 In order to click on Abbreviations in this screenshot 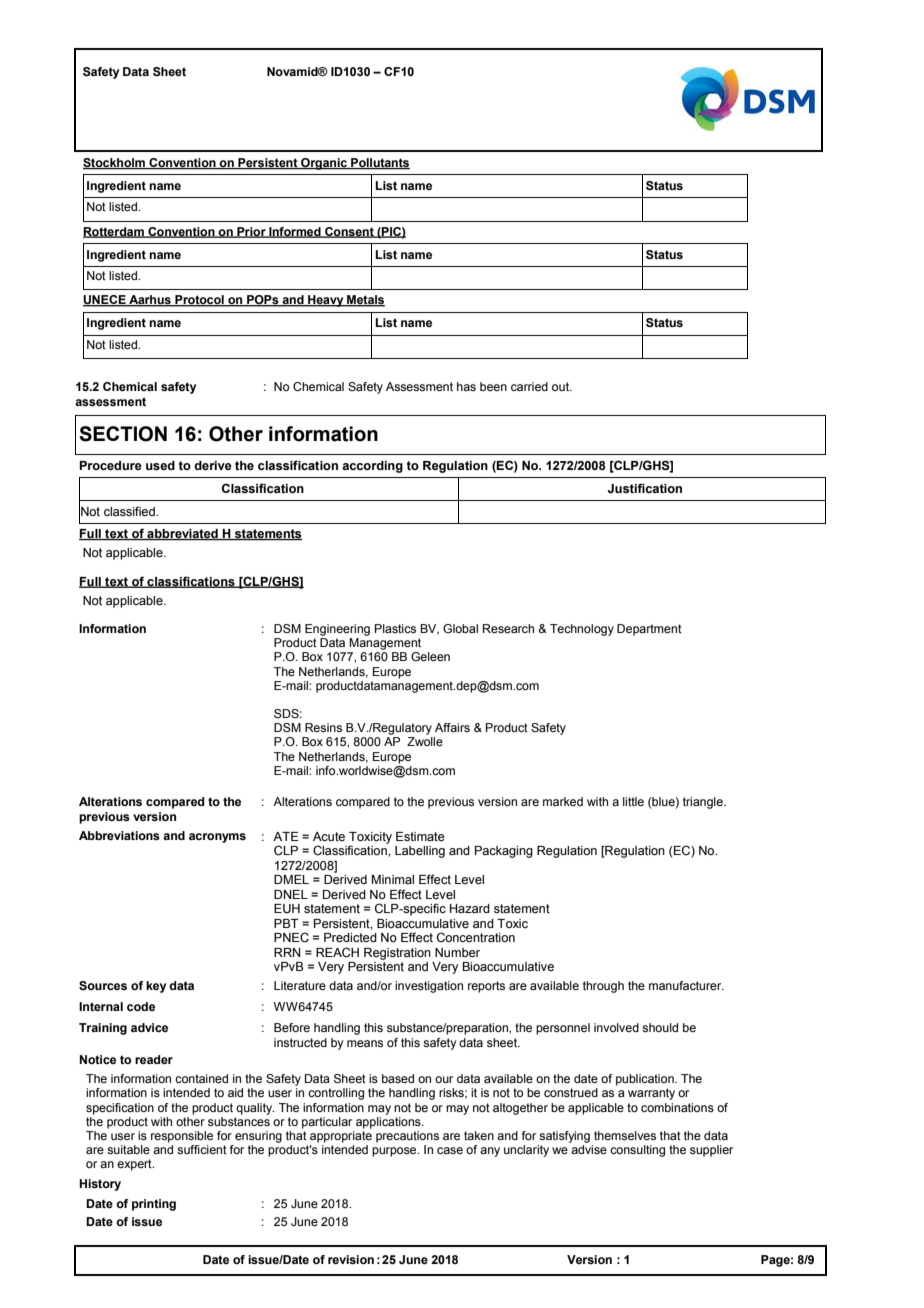, I will do `click(119, 835)`.
